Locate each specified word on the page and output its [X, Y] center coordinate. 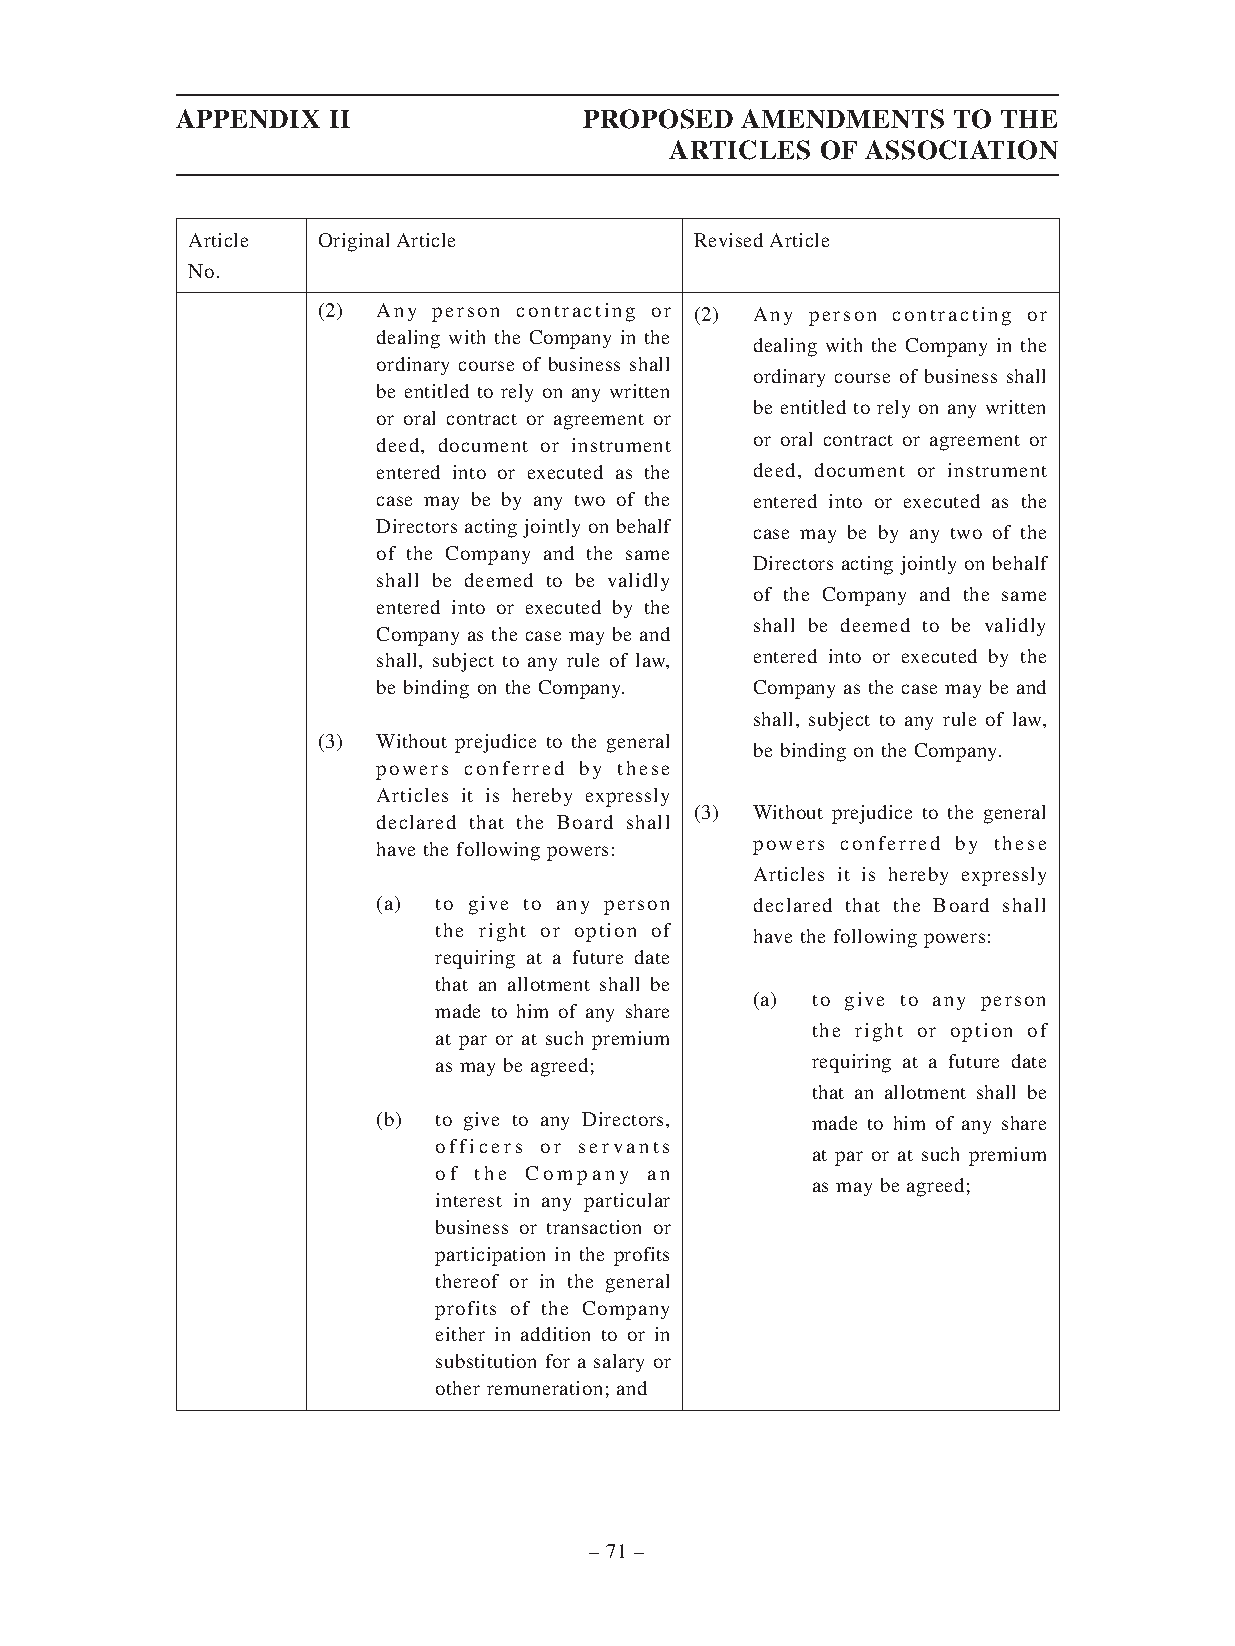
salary [619, 1363]
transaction [594, 1227]
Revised [728, 240]
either [460, 1334]
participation [490, 1256]
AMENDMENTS [842, 119]
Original [354, 242]
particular [627, 1202]
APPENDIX [248, 118]
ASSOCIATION [961, 150]
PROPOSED [658, 119]
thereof [467, 1281]
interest [469, 1200]
